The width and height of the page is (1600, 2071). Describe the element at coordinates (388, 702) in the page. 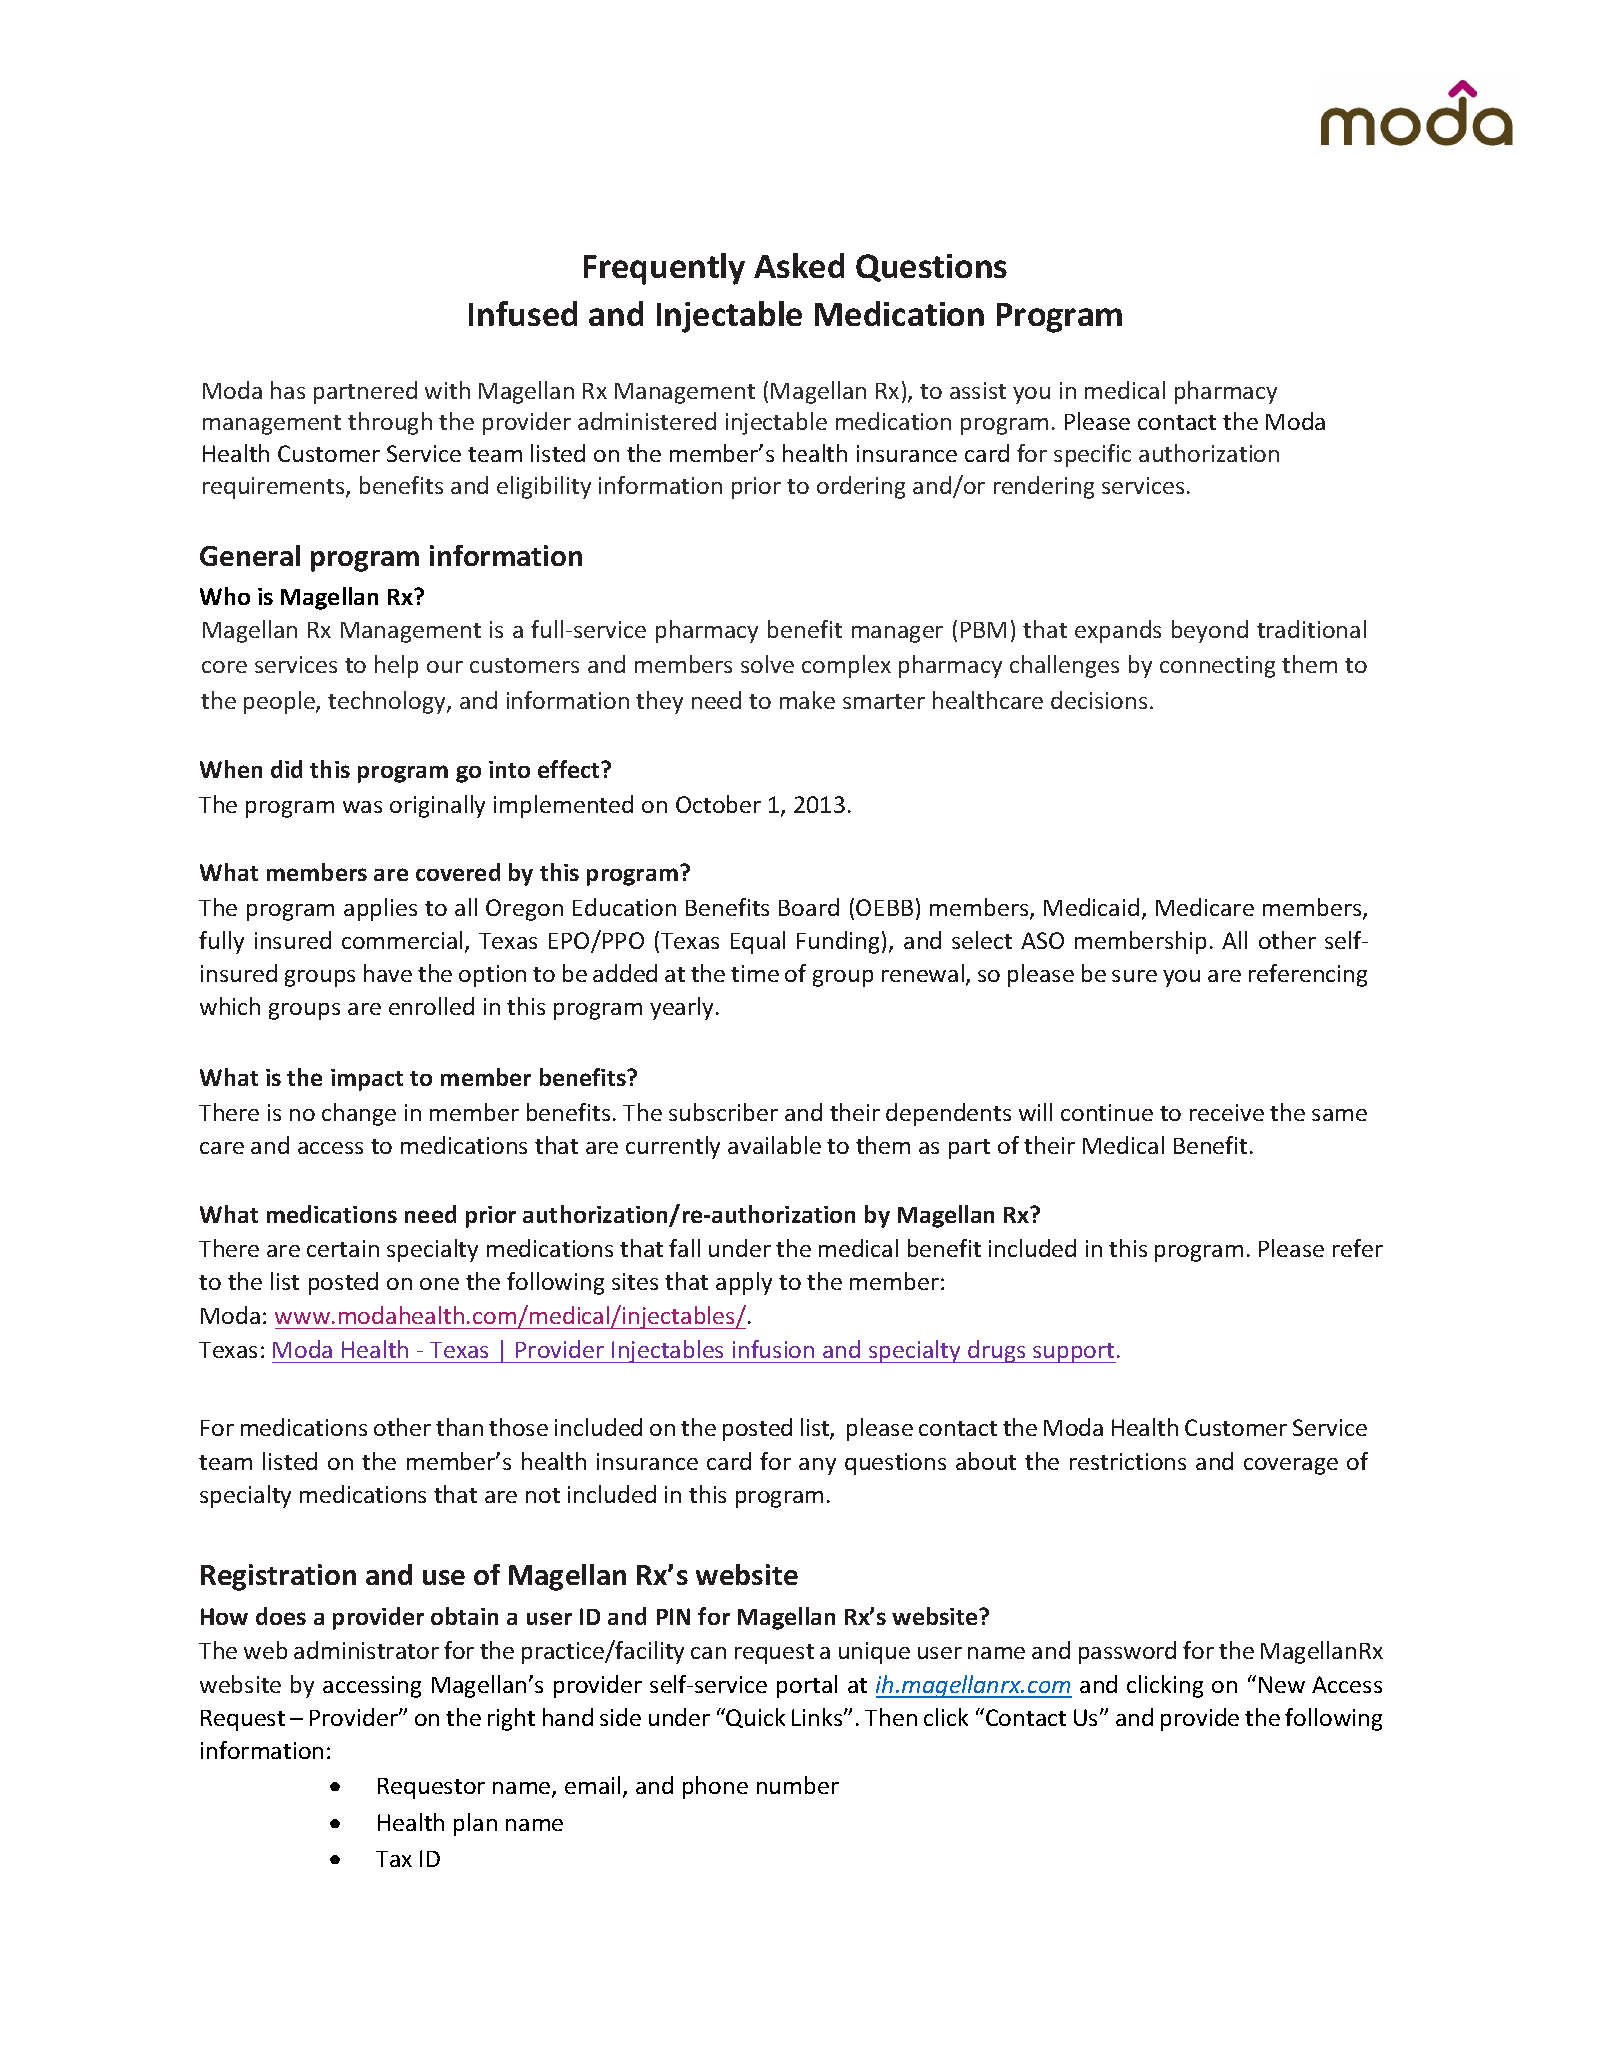

I see `technology` at that location.
